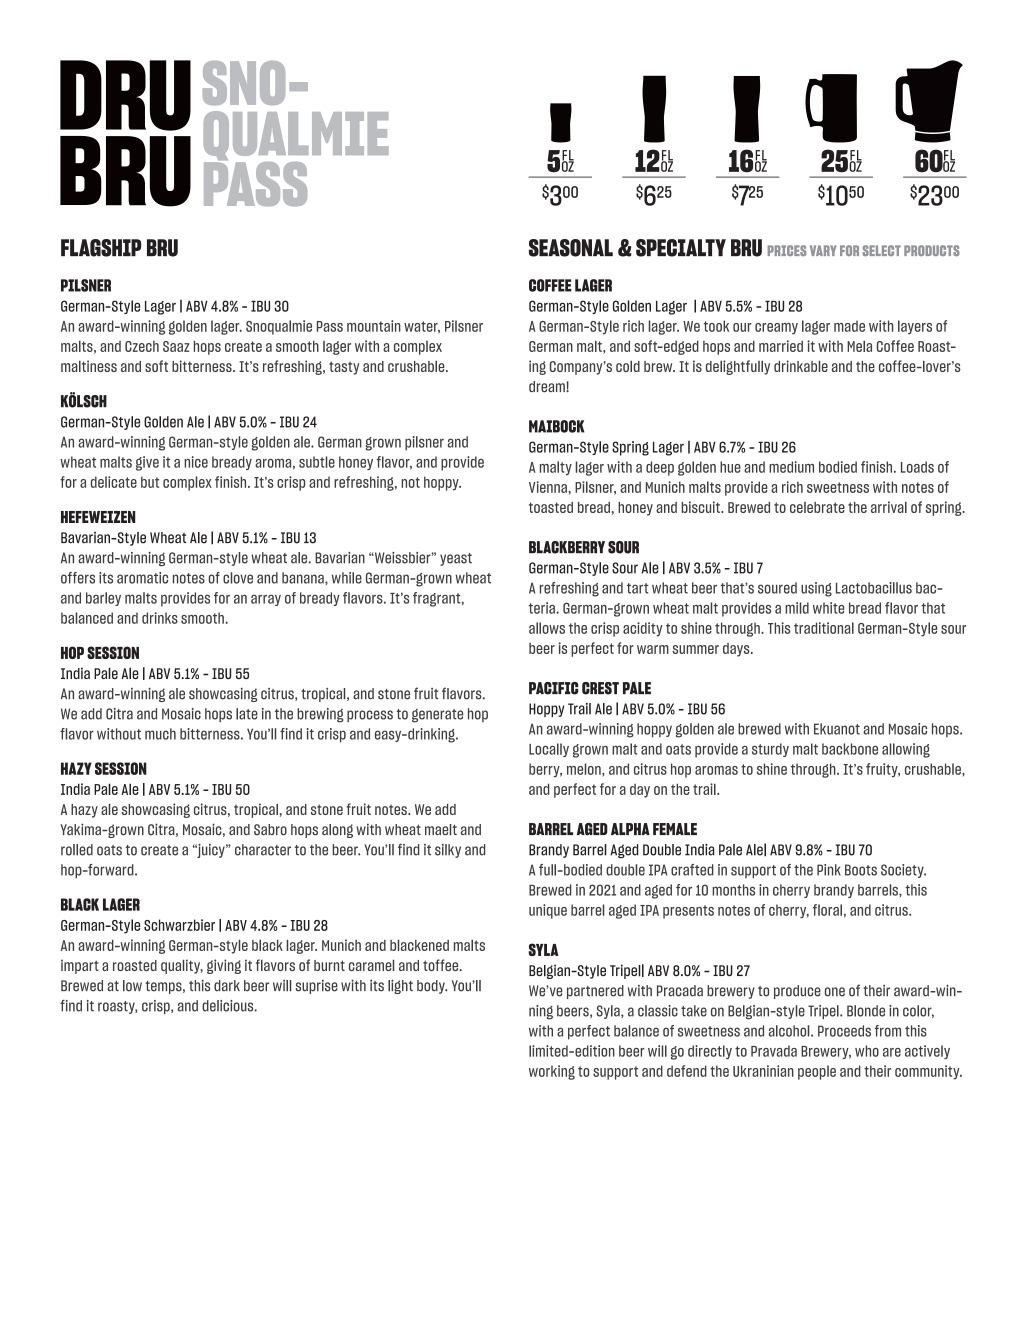 Image resolution: width=1027 pixels, height=1329 pixels. I want to click on SEASONAL, so click(571, 248).
